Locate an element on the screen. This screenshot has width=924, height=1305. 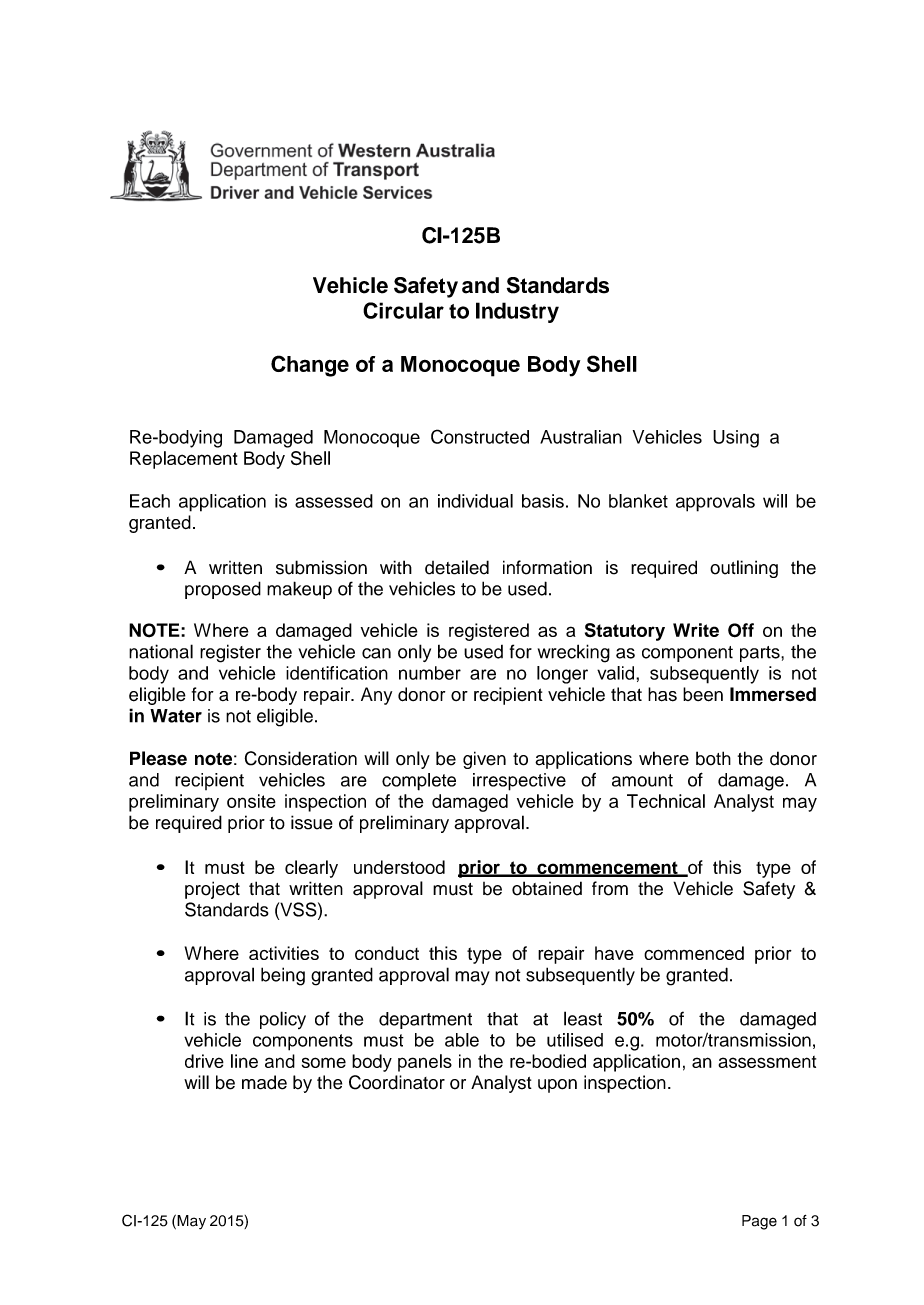
Change is located at coordinates (310, 366).
